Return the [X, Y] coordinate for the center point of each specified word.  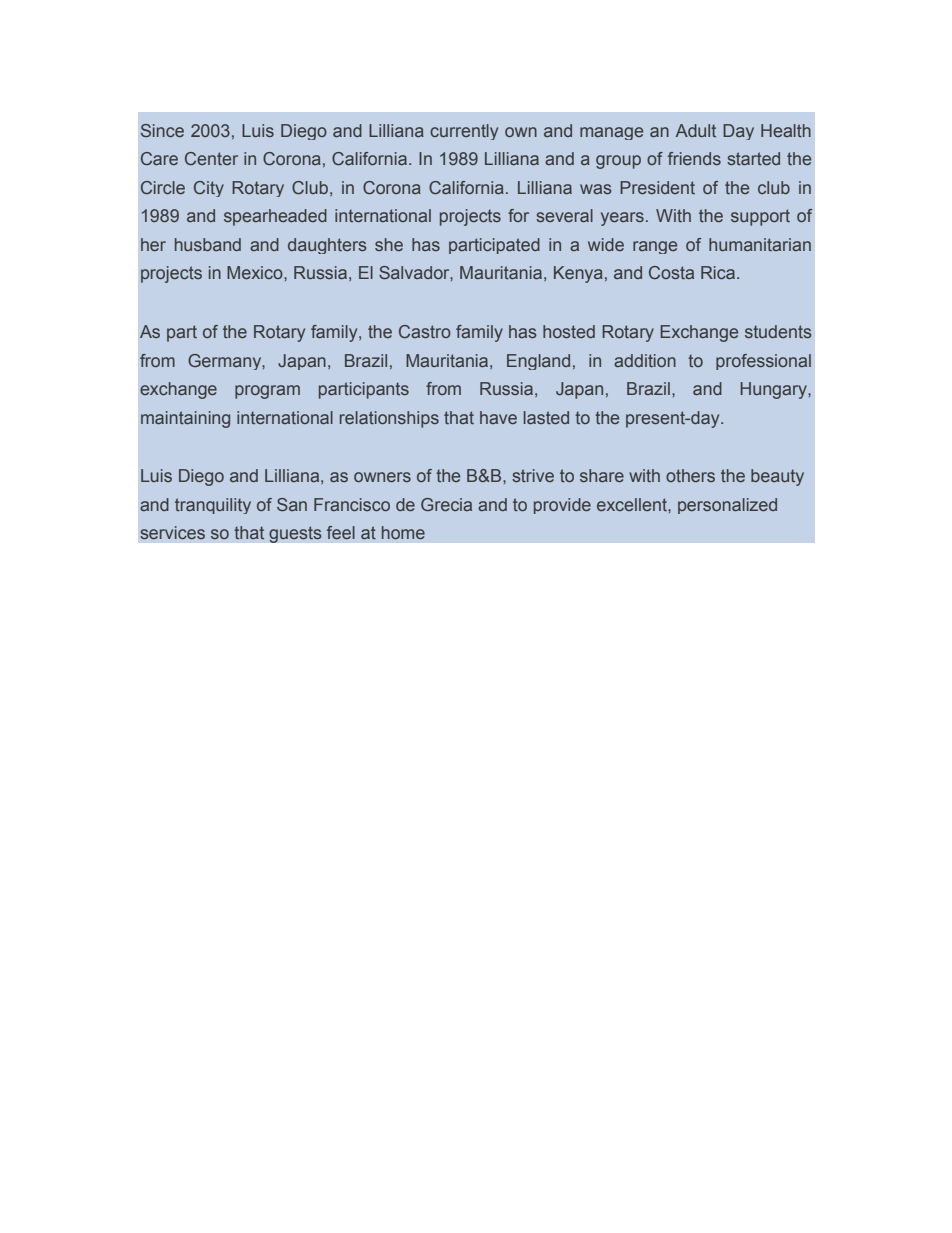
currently [464, 132]
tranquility [213, 506]
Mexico [256, 272]
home [403, 532]
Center [211, 158]
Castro [425, 331]
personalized [727, 506]
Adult [696, 130]
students [778, 331]
